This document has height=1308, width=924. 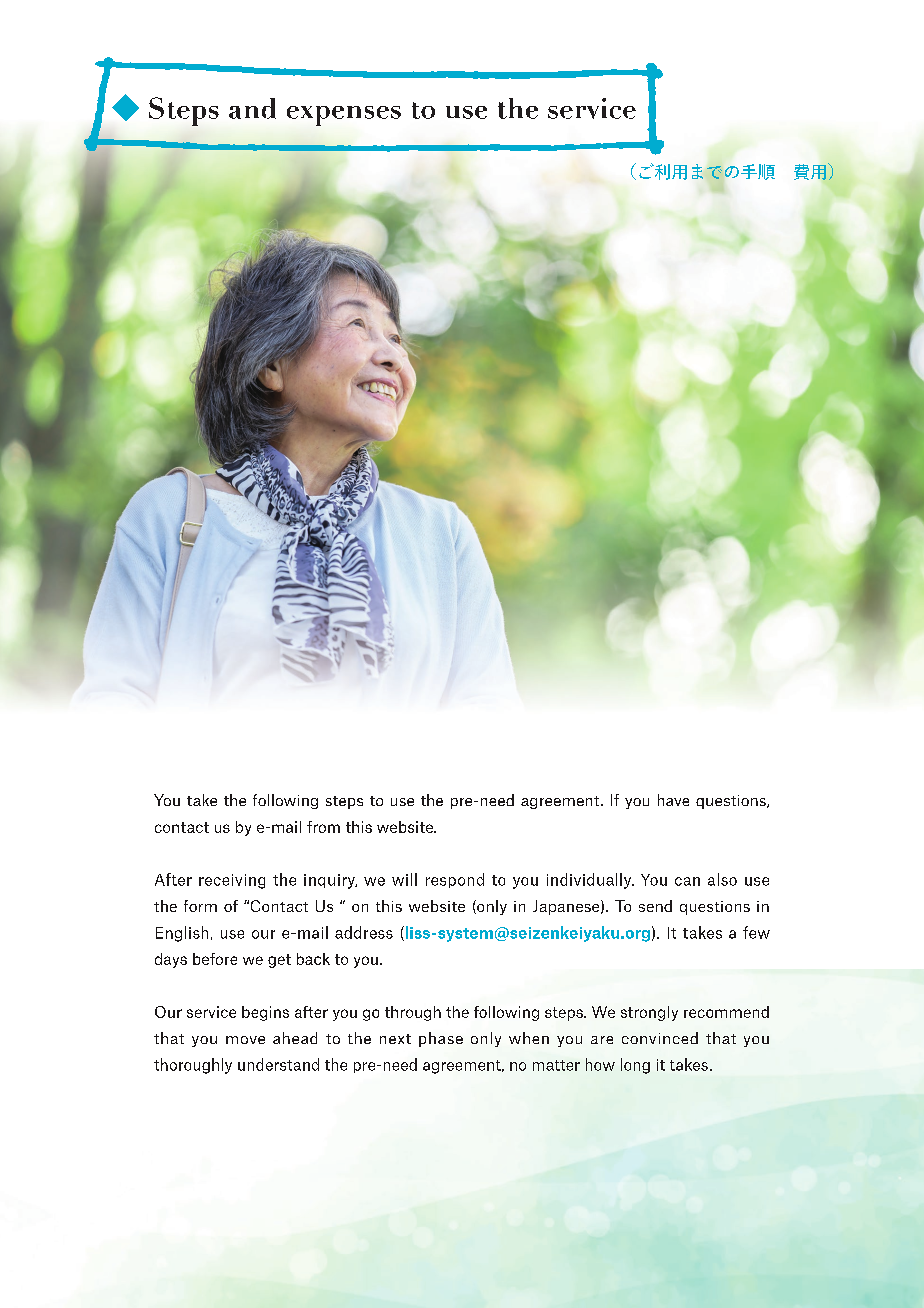 I want to click on also, so click(x=722, y=879).
